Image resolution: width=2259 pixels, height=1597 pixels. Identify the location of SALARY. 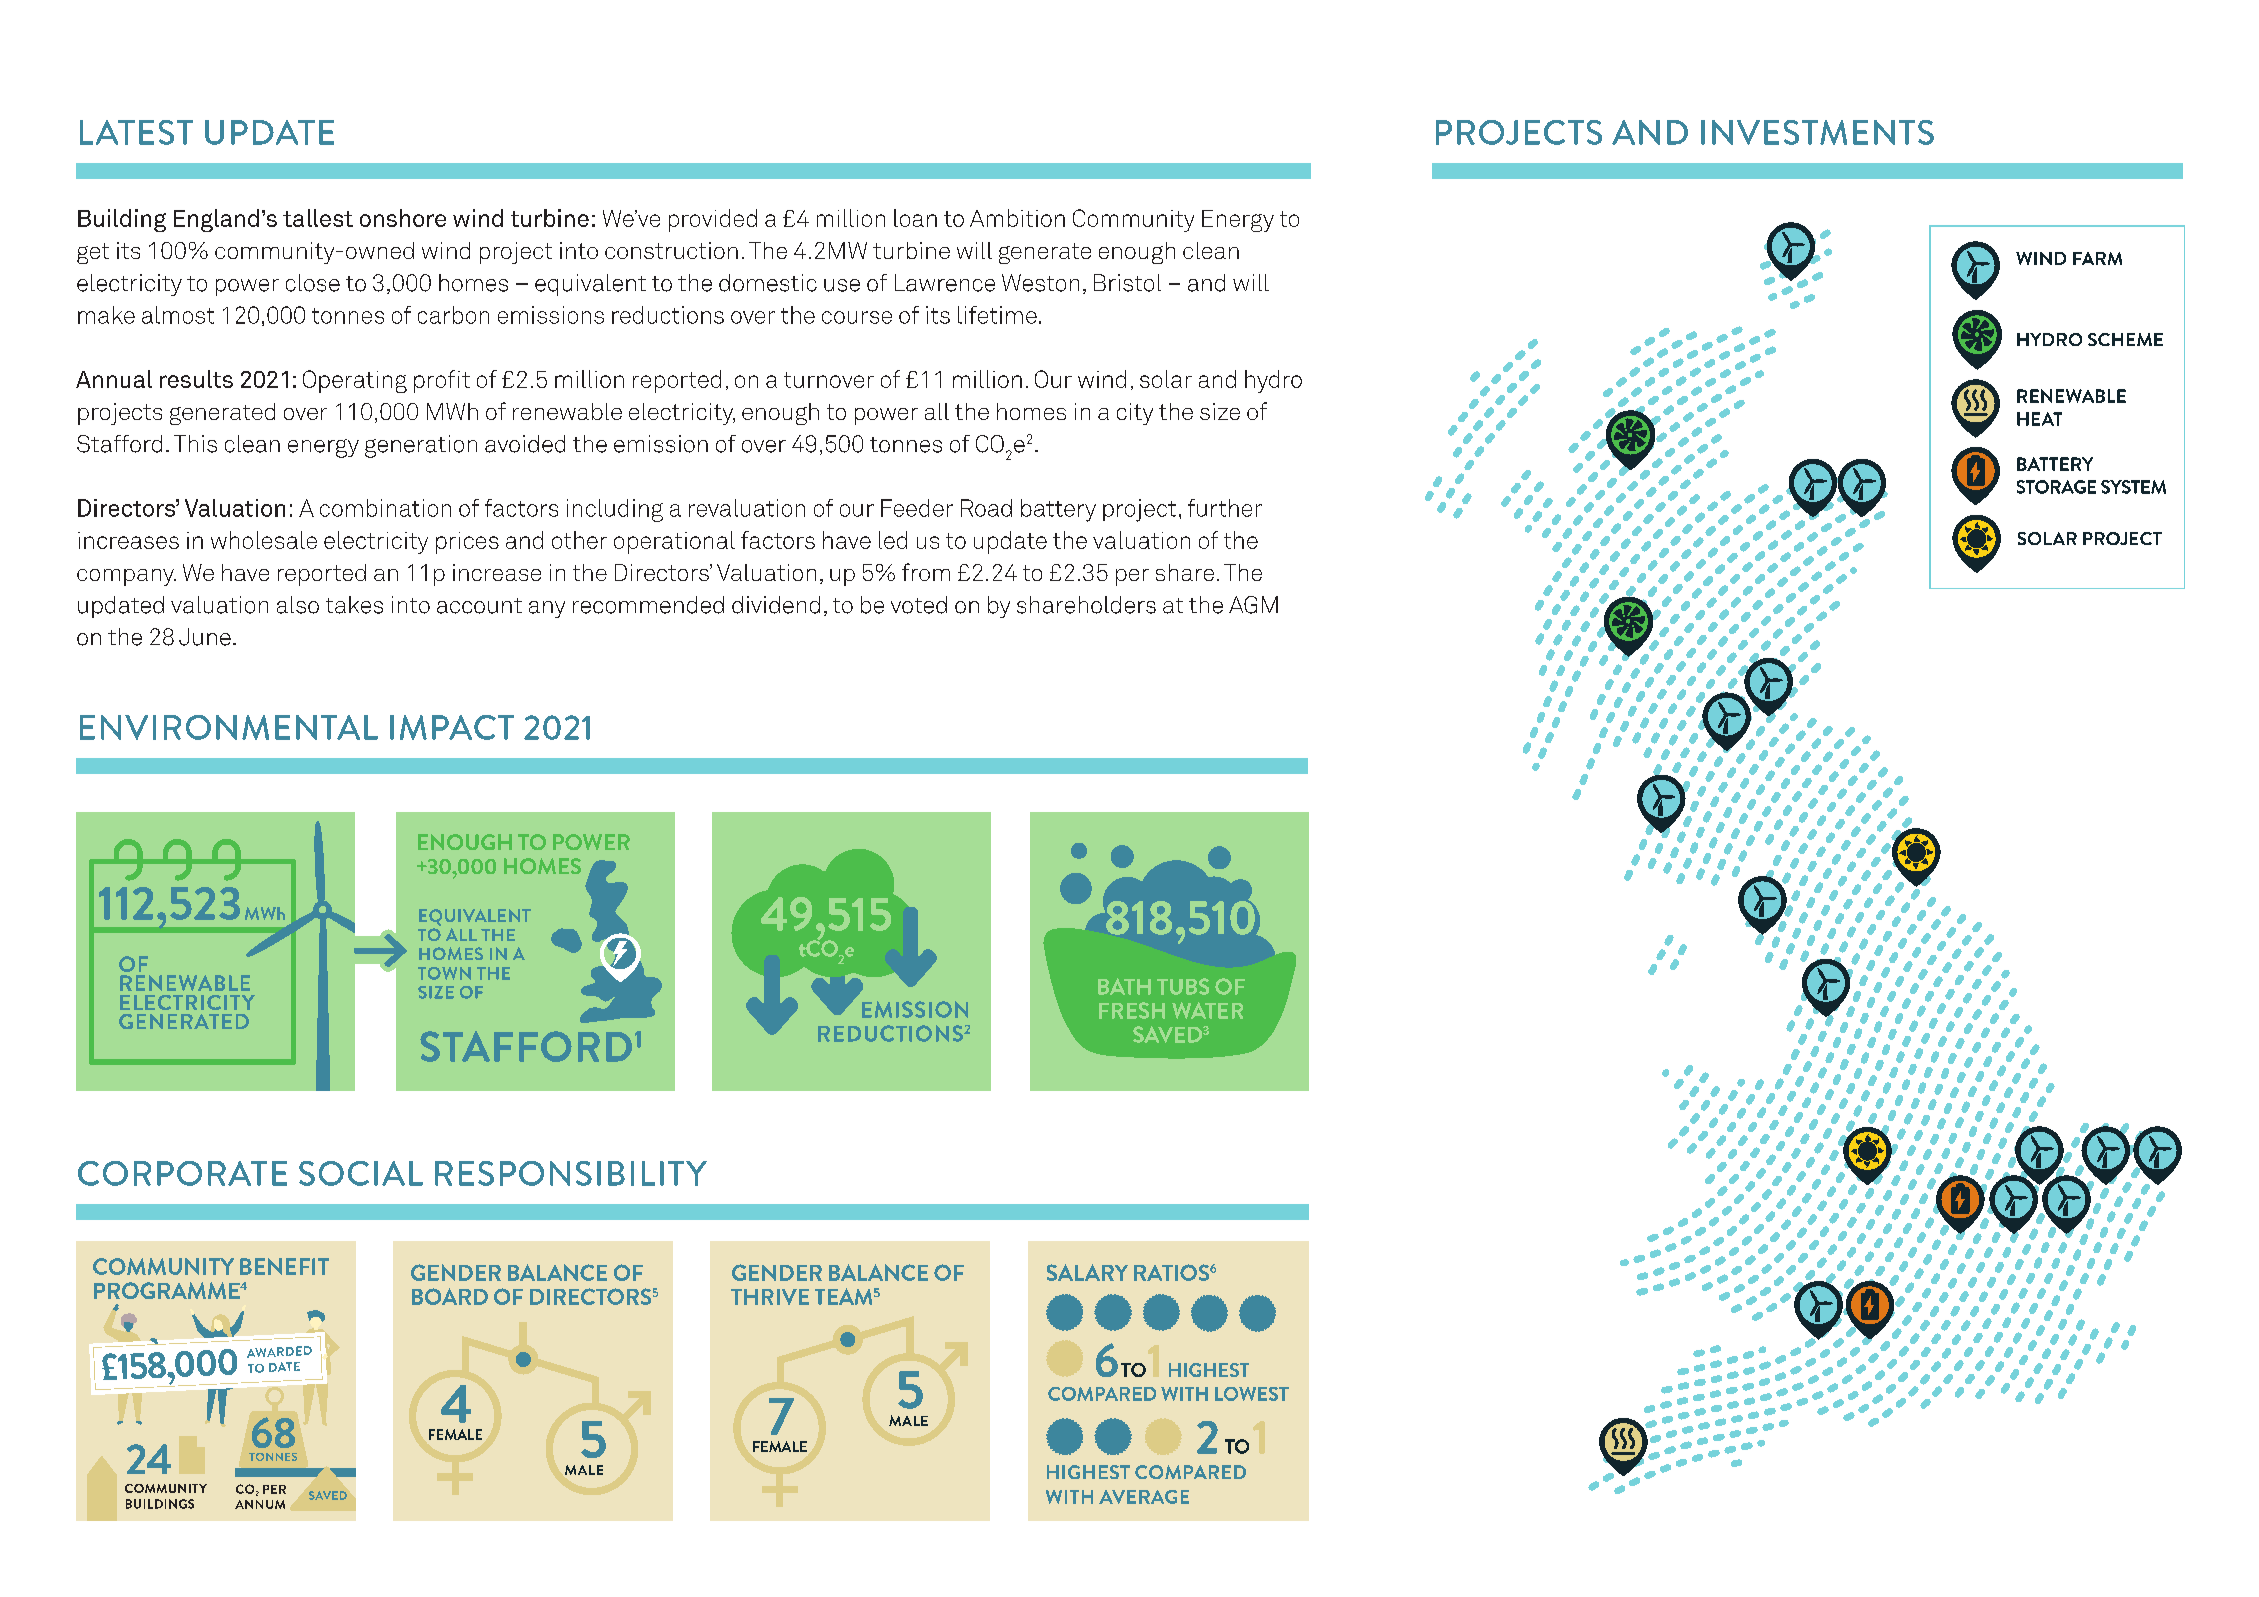
(1087, 1272).
